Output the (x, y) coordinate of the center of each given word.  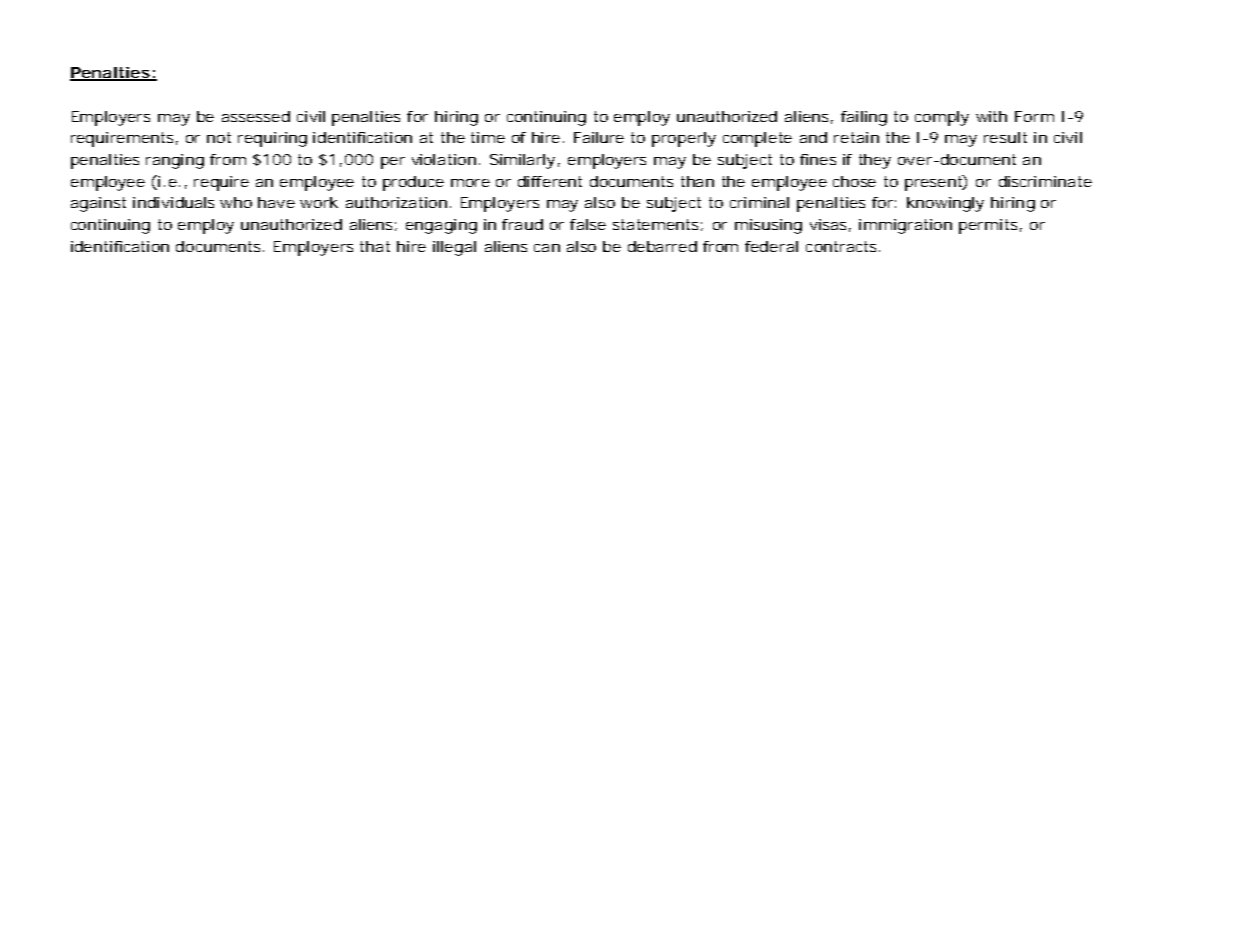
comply (942, 118)
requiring (272, 139)
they (875, 161)
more (470, 183)
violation (444, 159)
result (1005, 137)
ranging (175, 161)
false (588, 224)
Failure (599, 137)
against (98, 204)
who (236, 202)
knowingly (945, 204)
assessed (256, 116)
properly (684, 139)
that (375, 246)
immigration (905, 226)
